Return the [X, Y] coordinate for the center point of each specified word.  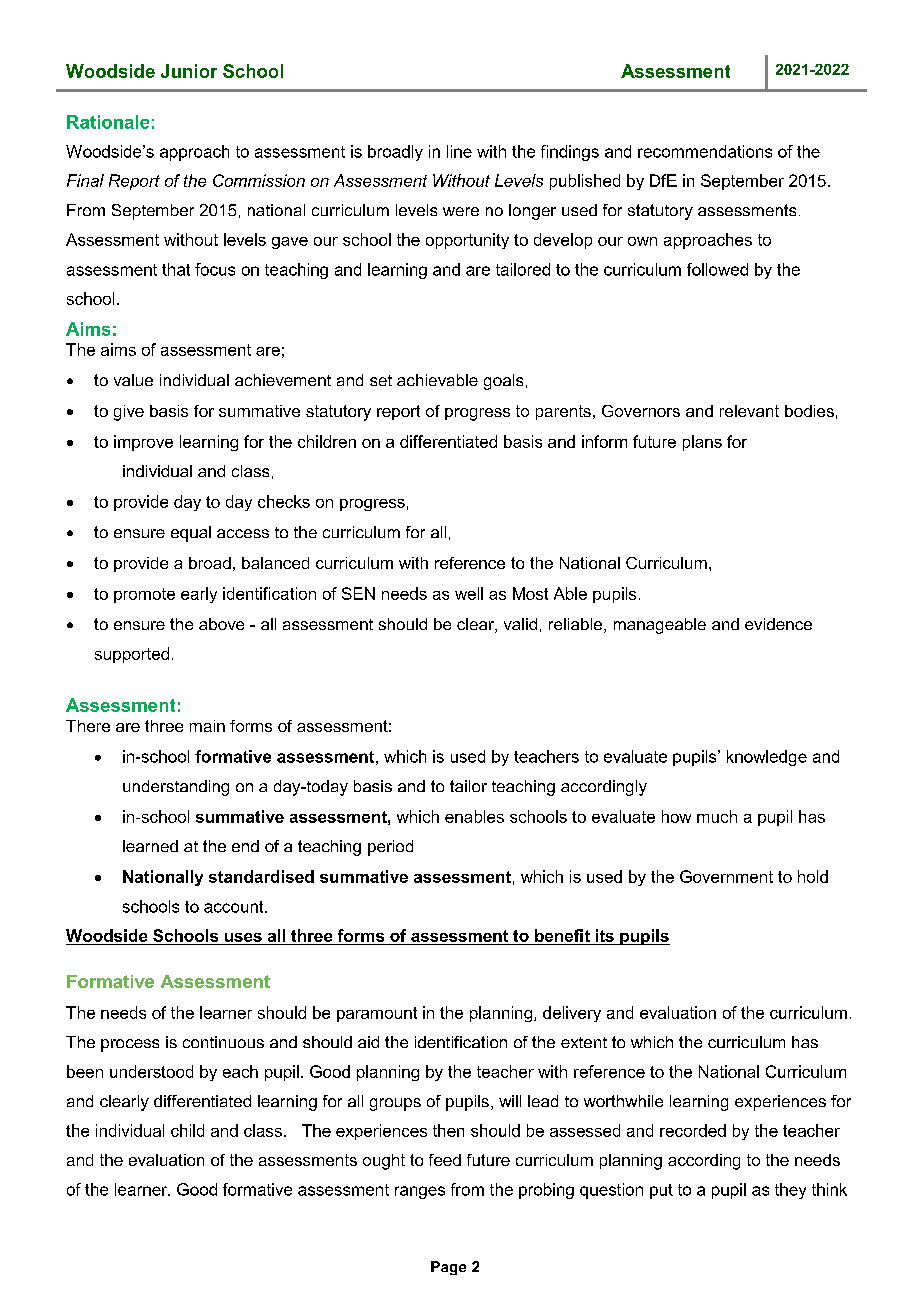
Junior [189, 71]
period [390, 848]
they [790, 1191]
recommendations [705, 151]
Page [448, 1268]
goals [503, 382]
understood [151, 1071]
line [459, 151]
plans [702, 443]
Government [726, 876]
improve [143, 443]
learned [150, 846]
